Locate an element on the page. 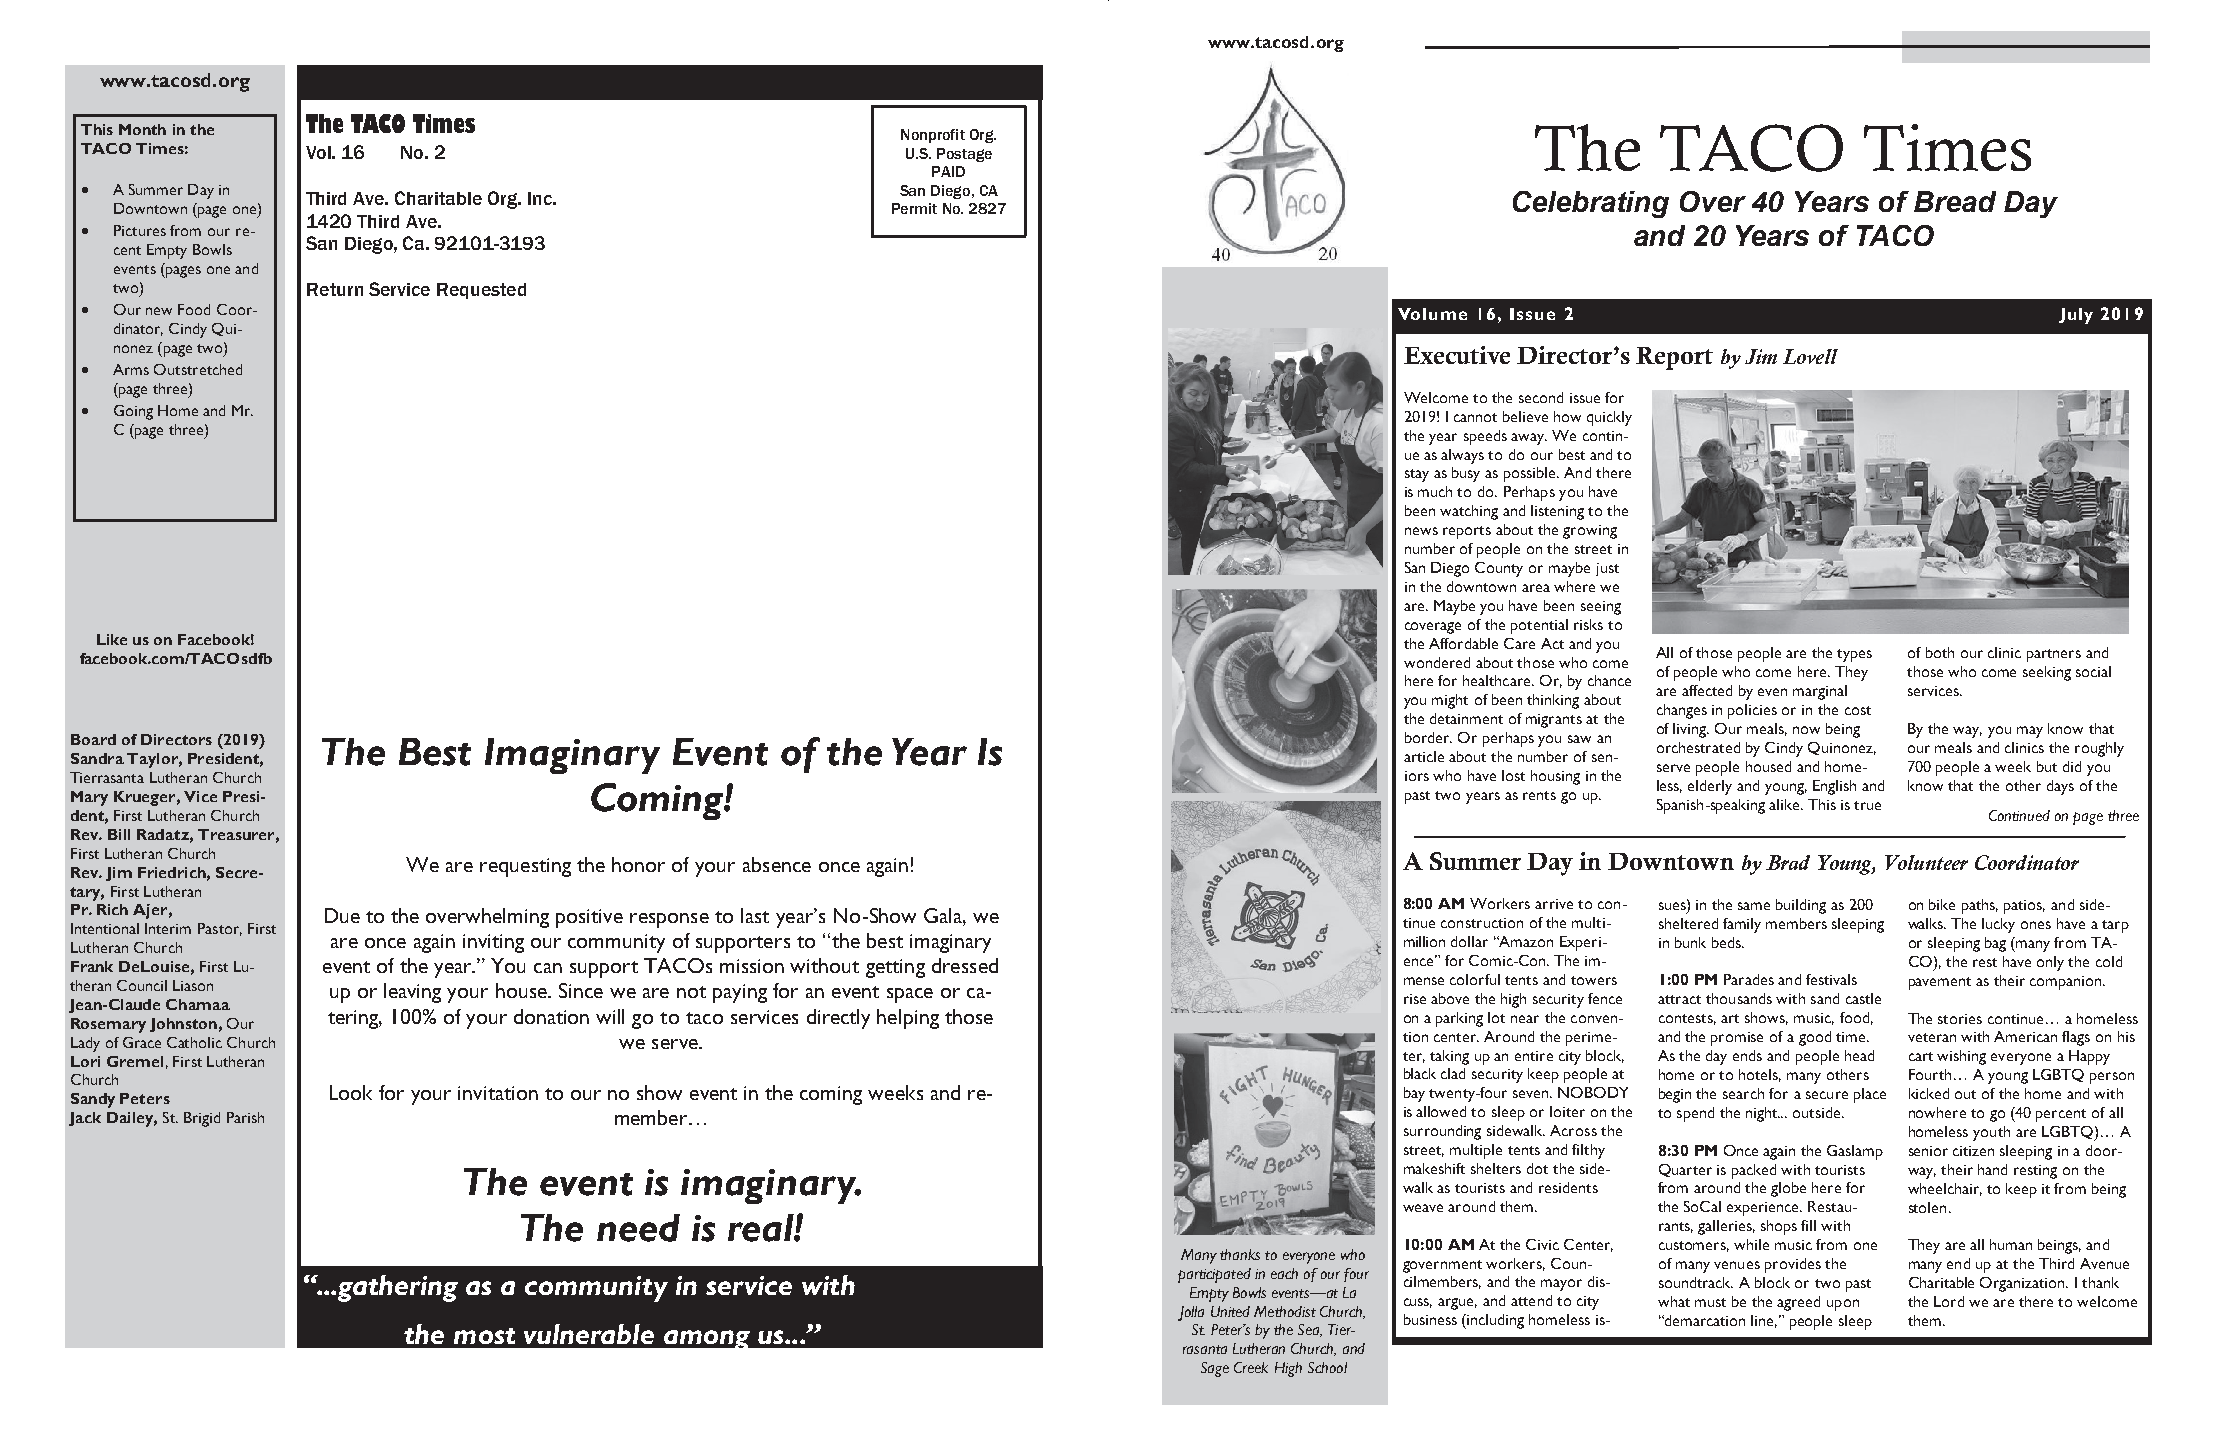  most is located at coordinates (484, 1336).
